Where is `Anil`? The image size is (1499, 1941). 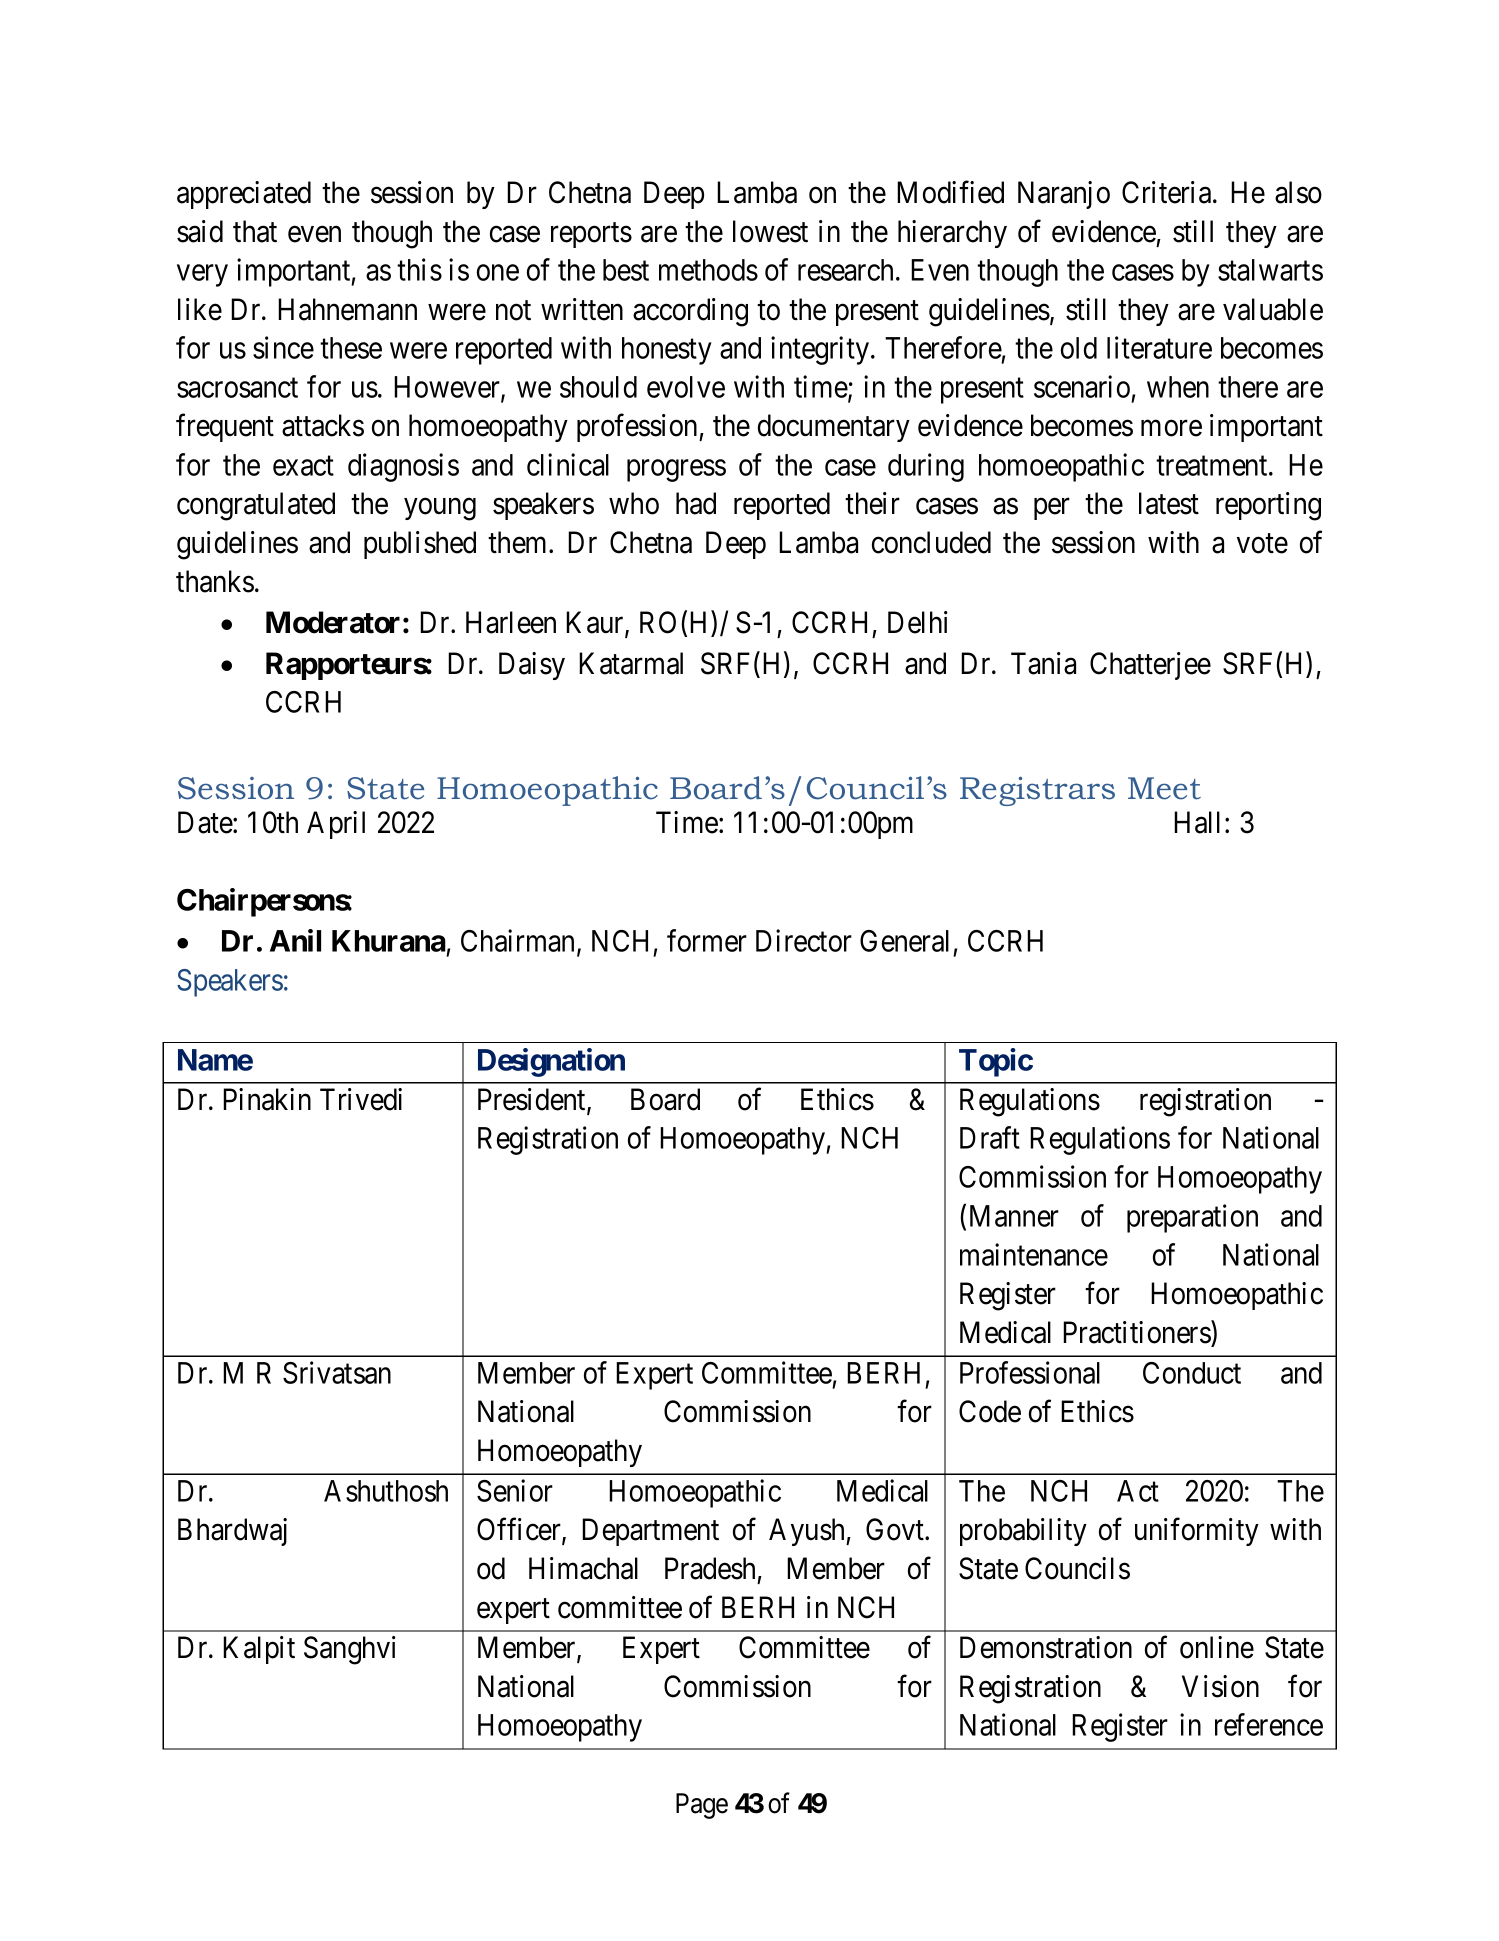 Anil is located at coordinates (295, 940).
